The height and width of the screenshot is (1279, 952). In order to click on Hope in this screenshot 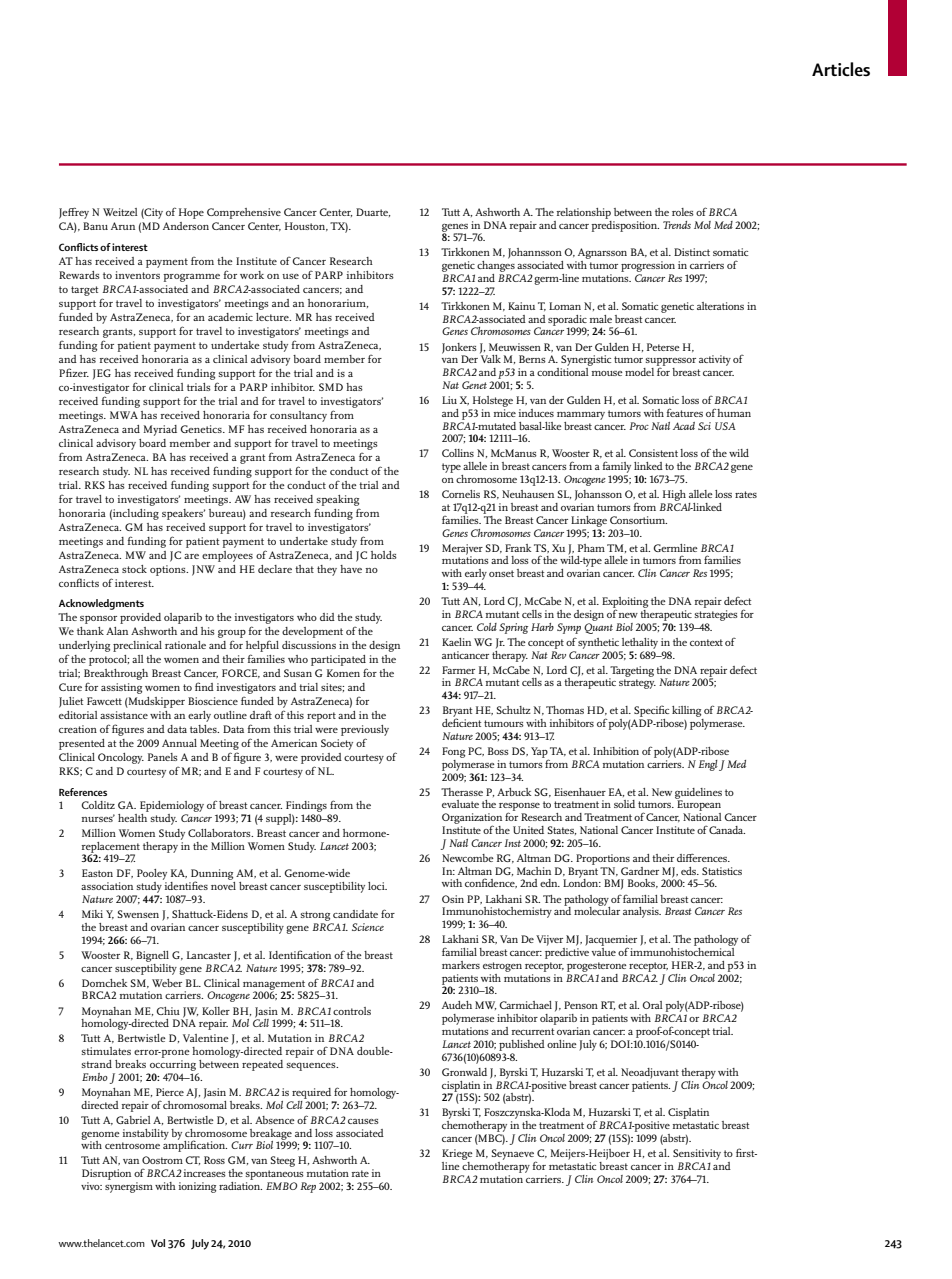, I will do `click(191, 213)`.
